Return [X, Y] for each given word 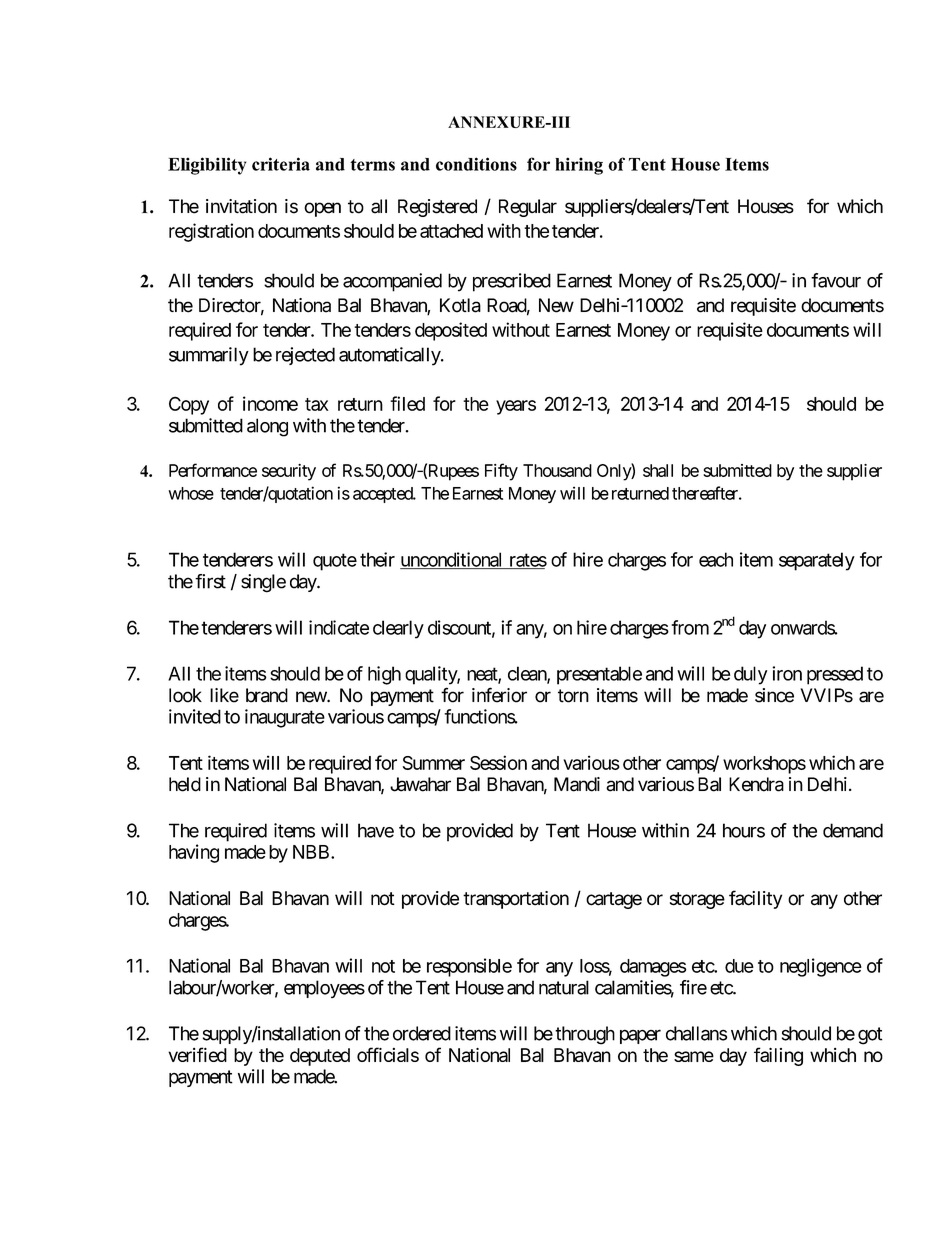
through [585, 1035]
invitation [241, 206]
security [289, 472]
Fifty [501, 472]
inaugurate [285, 718]
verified [197, 1054]
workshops [764, 765]
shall [658, 470]
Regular [528, 208]
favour [836, 280]
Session [498, 762]
